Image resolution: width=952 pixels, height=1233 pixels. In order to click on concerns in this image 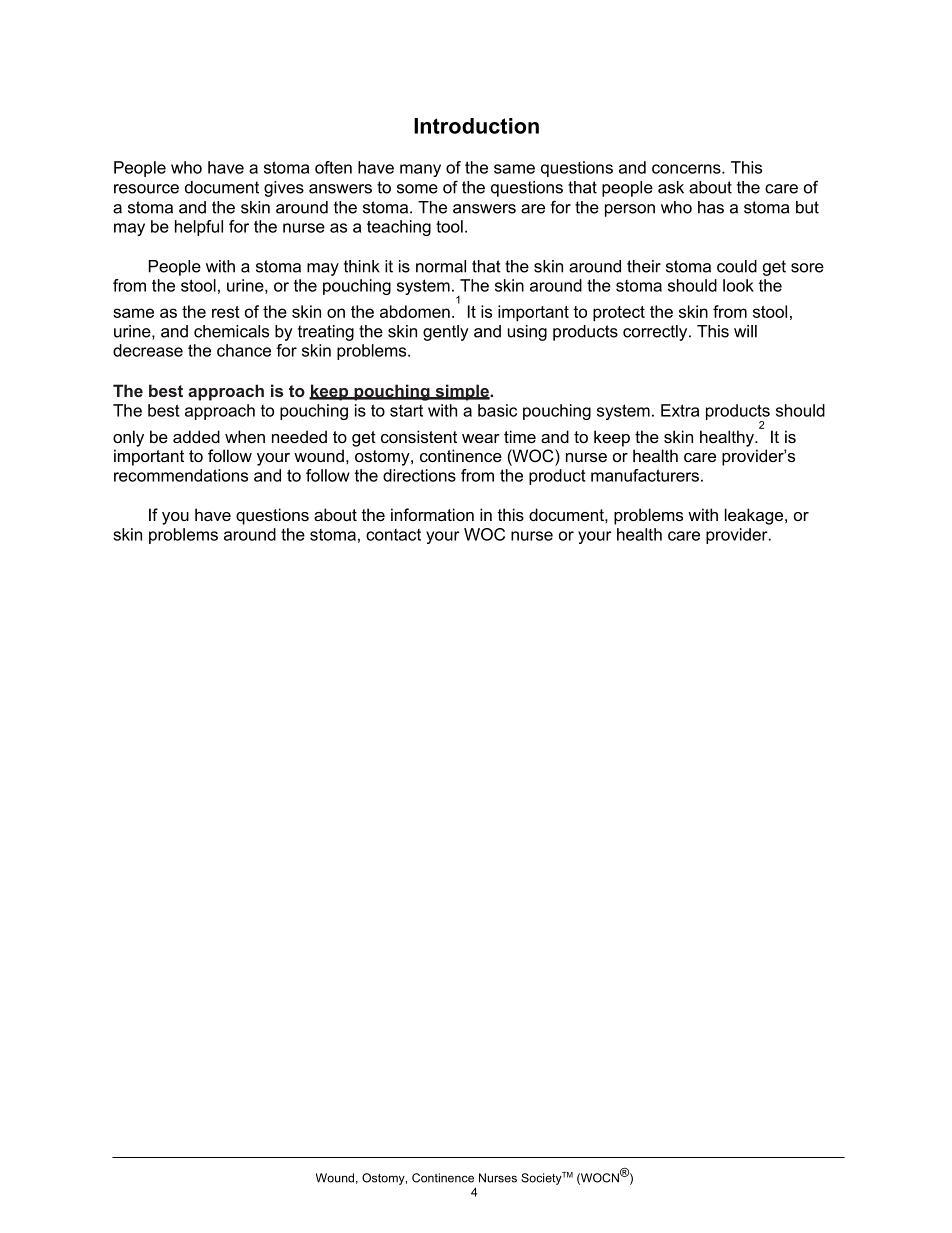, I will do `click(687, 169)`.
